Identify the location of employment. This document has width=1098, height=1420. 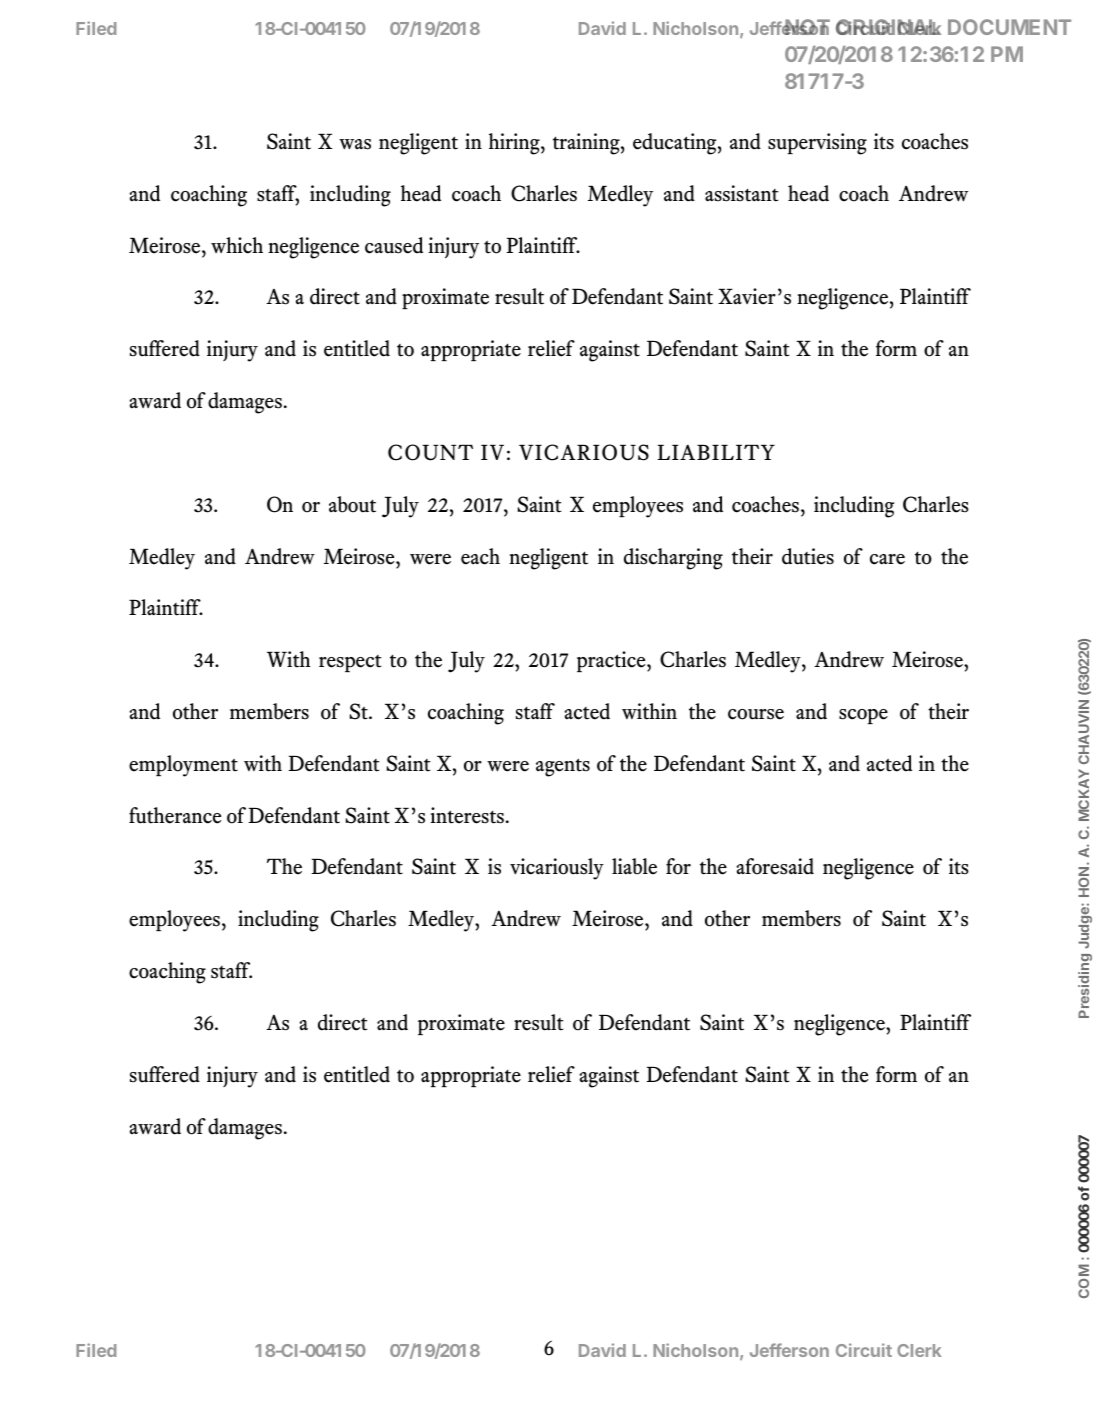
(183, 766).
